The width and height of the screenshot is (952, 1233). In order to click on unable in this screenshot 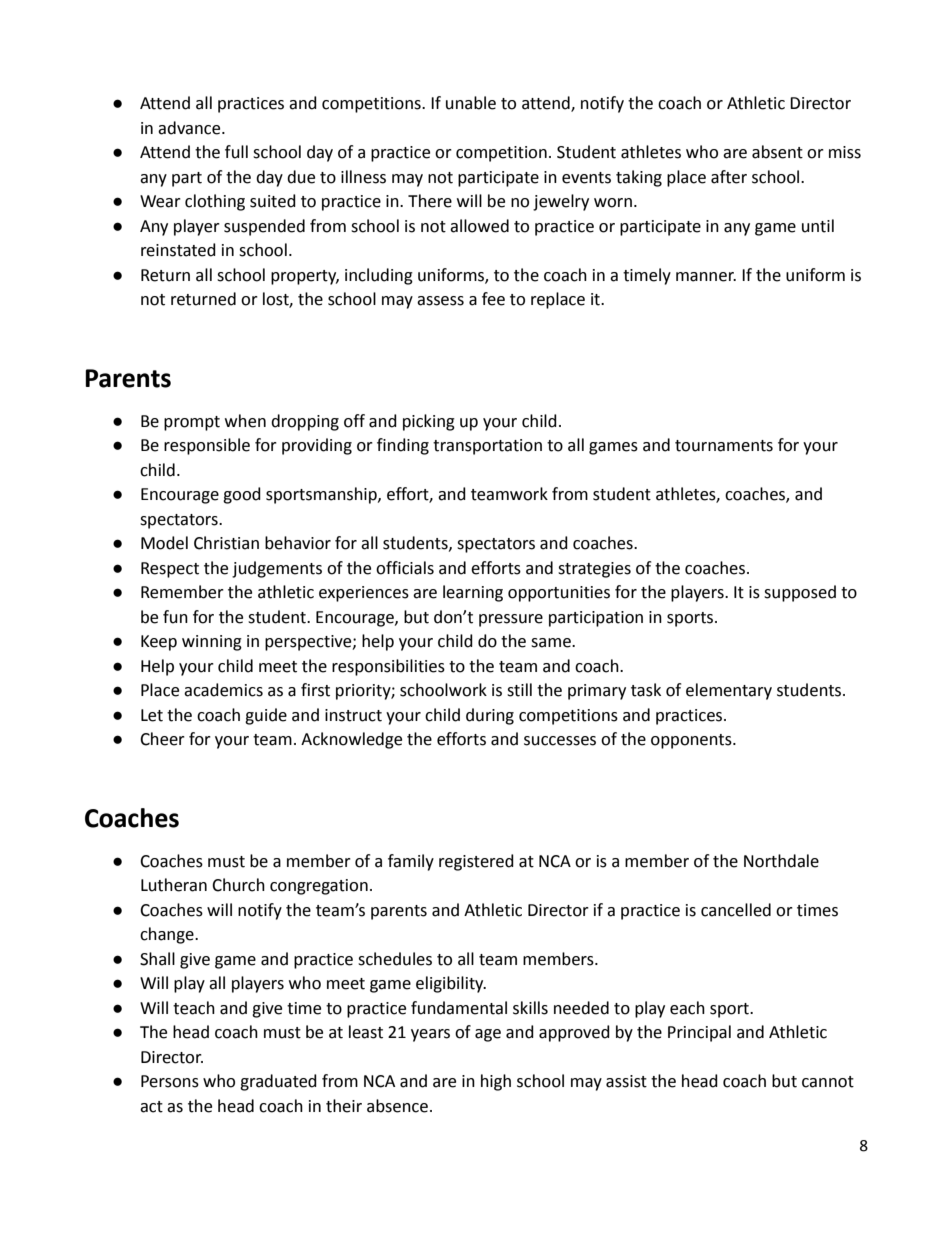, I will do `click(471, 103)`.
